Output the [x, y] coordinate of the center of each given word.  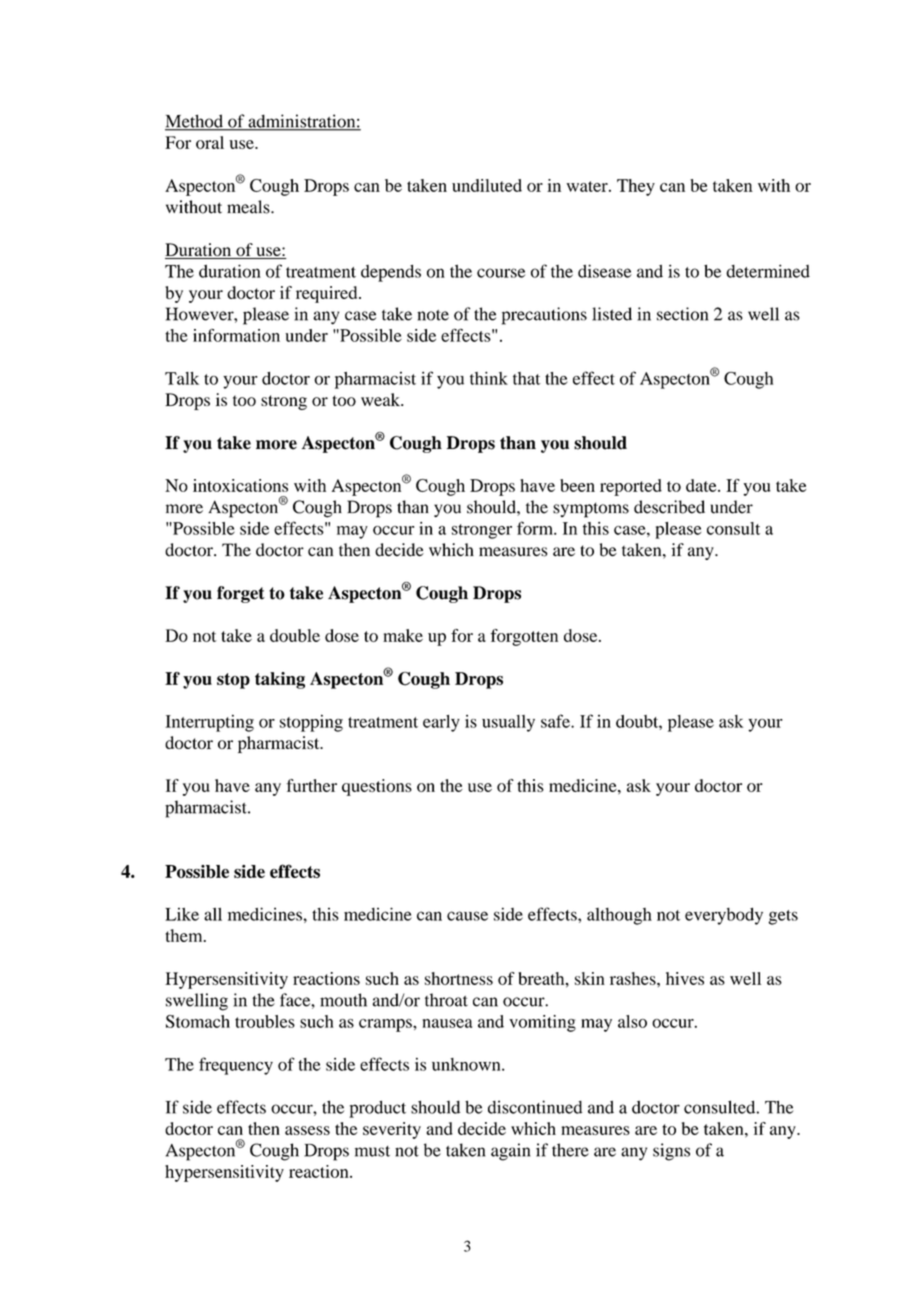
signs [671, 1152]
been [577, 485]
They [636, 187]
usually [508, 723]
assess [307, 1130]
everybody [724, 916]
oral [210, 142]
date [702, 485]
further [311, 785]
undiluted [487, 185]
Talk [182, 378]
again [510, 1152]
